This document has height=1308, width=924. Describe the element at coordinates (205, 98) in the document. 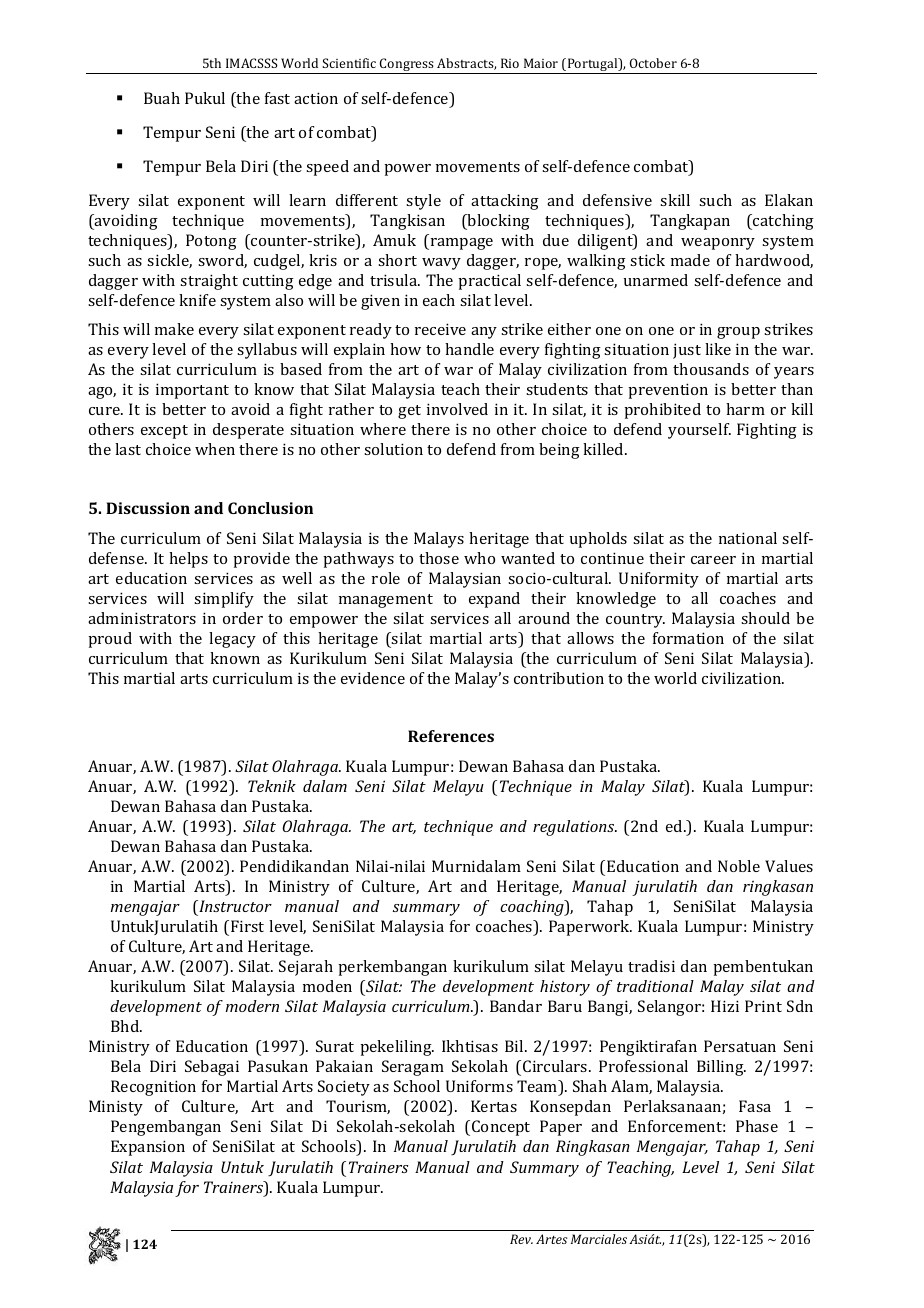

I see `Pukul` at that location.
